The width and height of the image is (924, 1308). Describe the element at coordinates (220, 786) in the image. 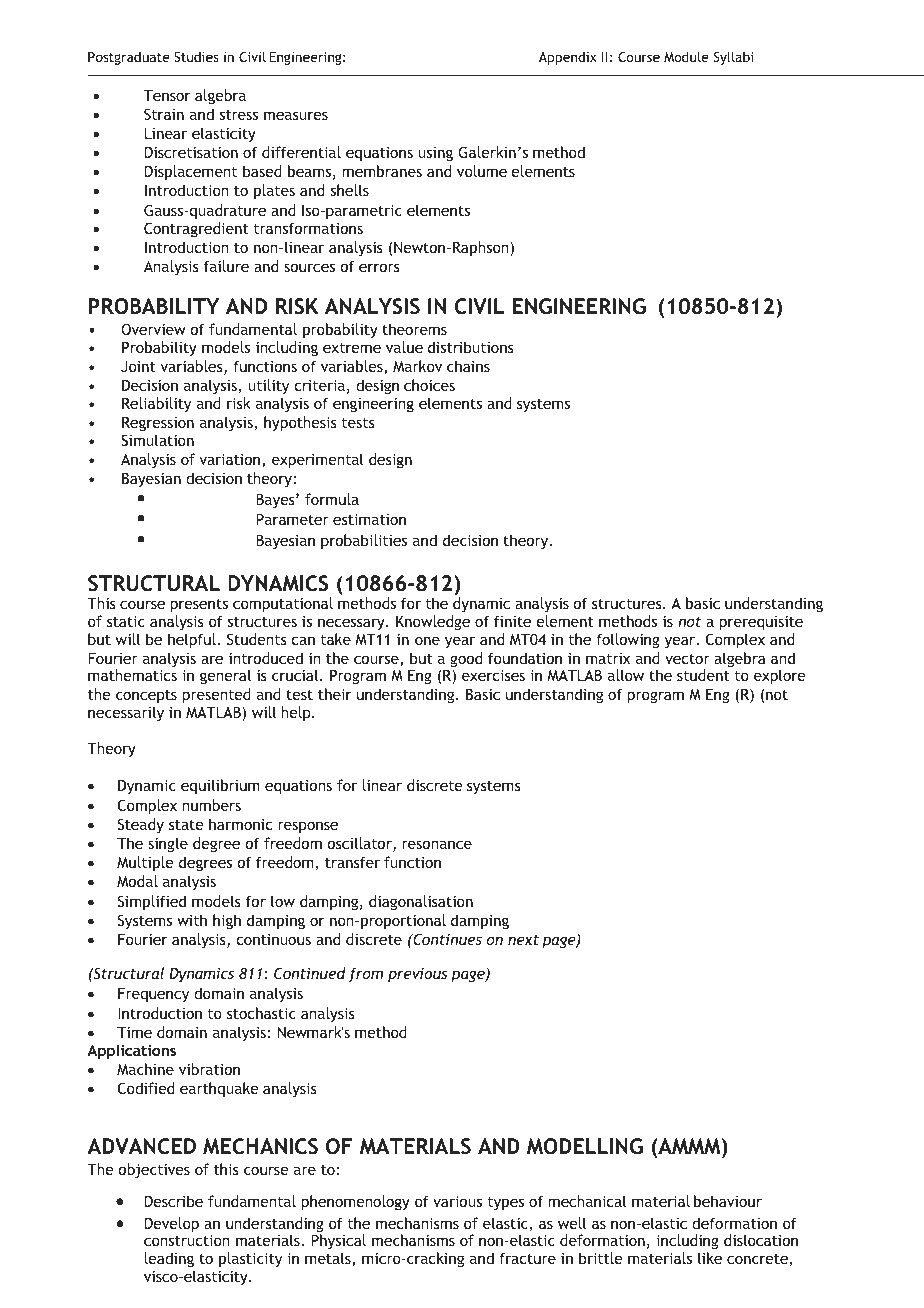

I see `equilibrium` at that location.
